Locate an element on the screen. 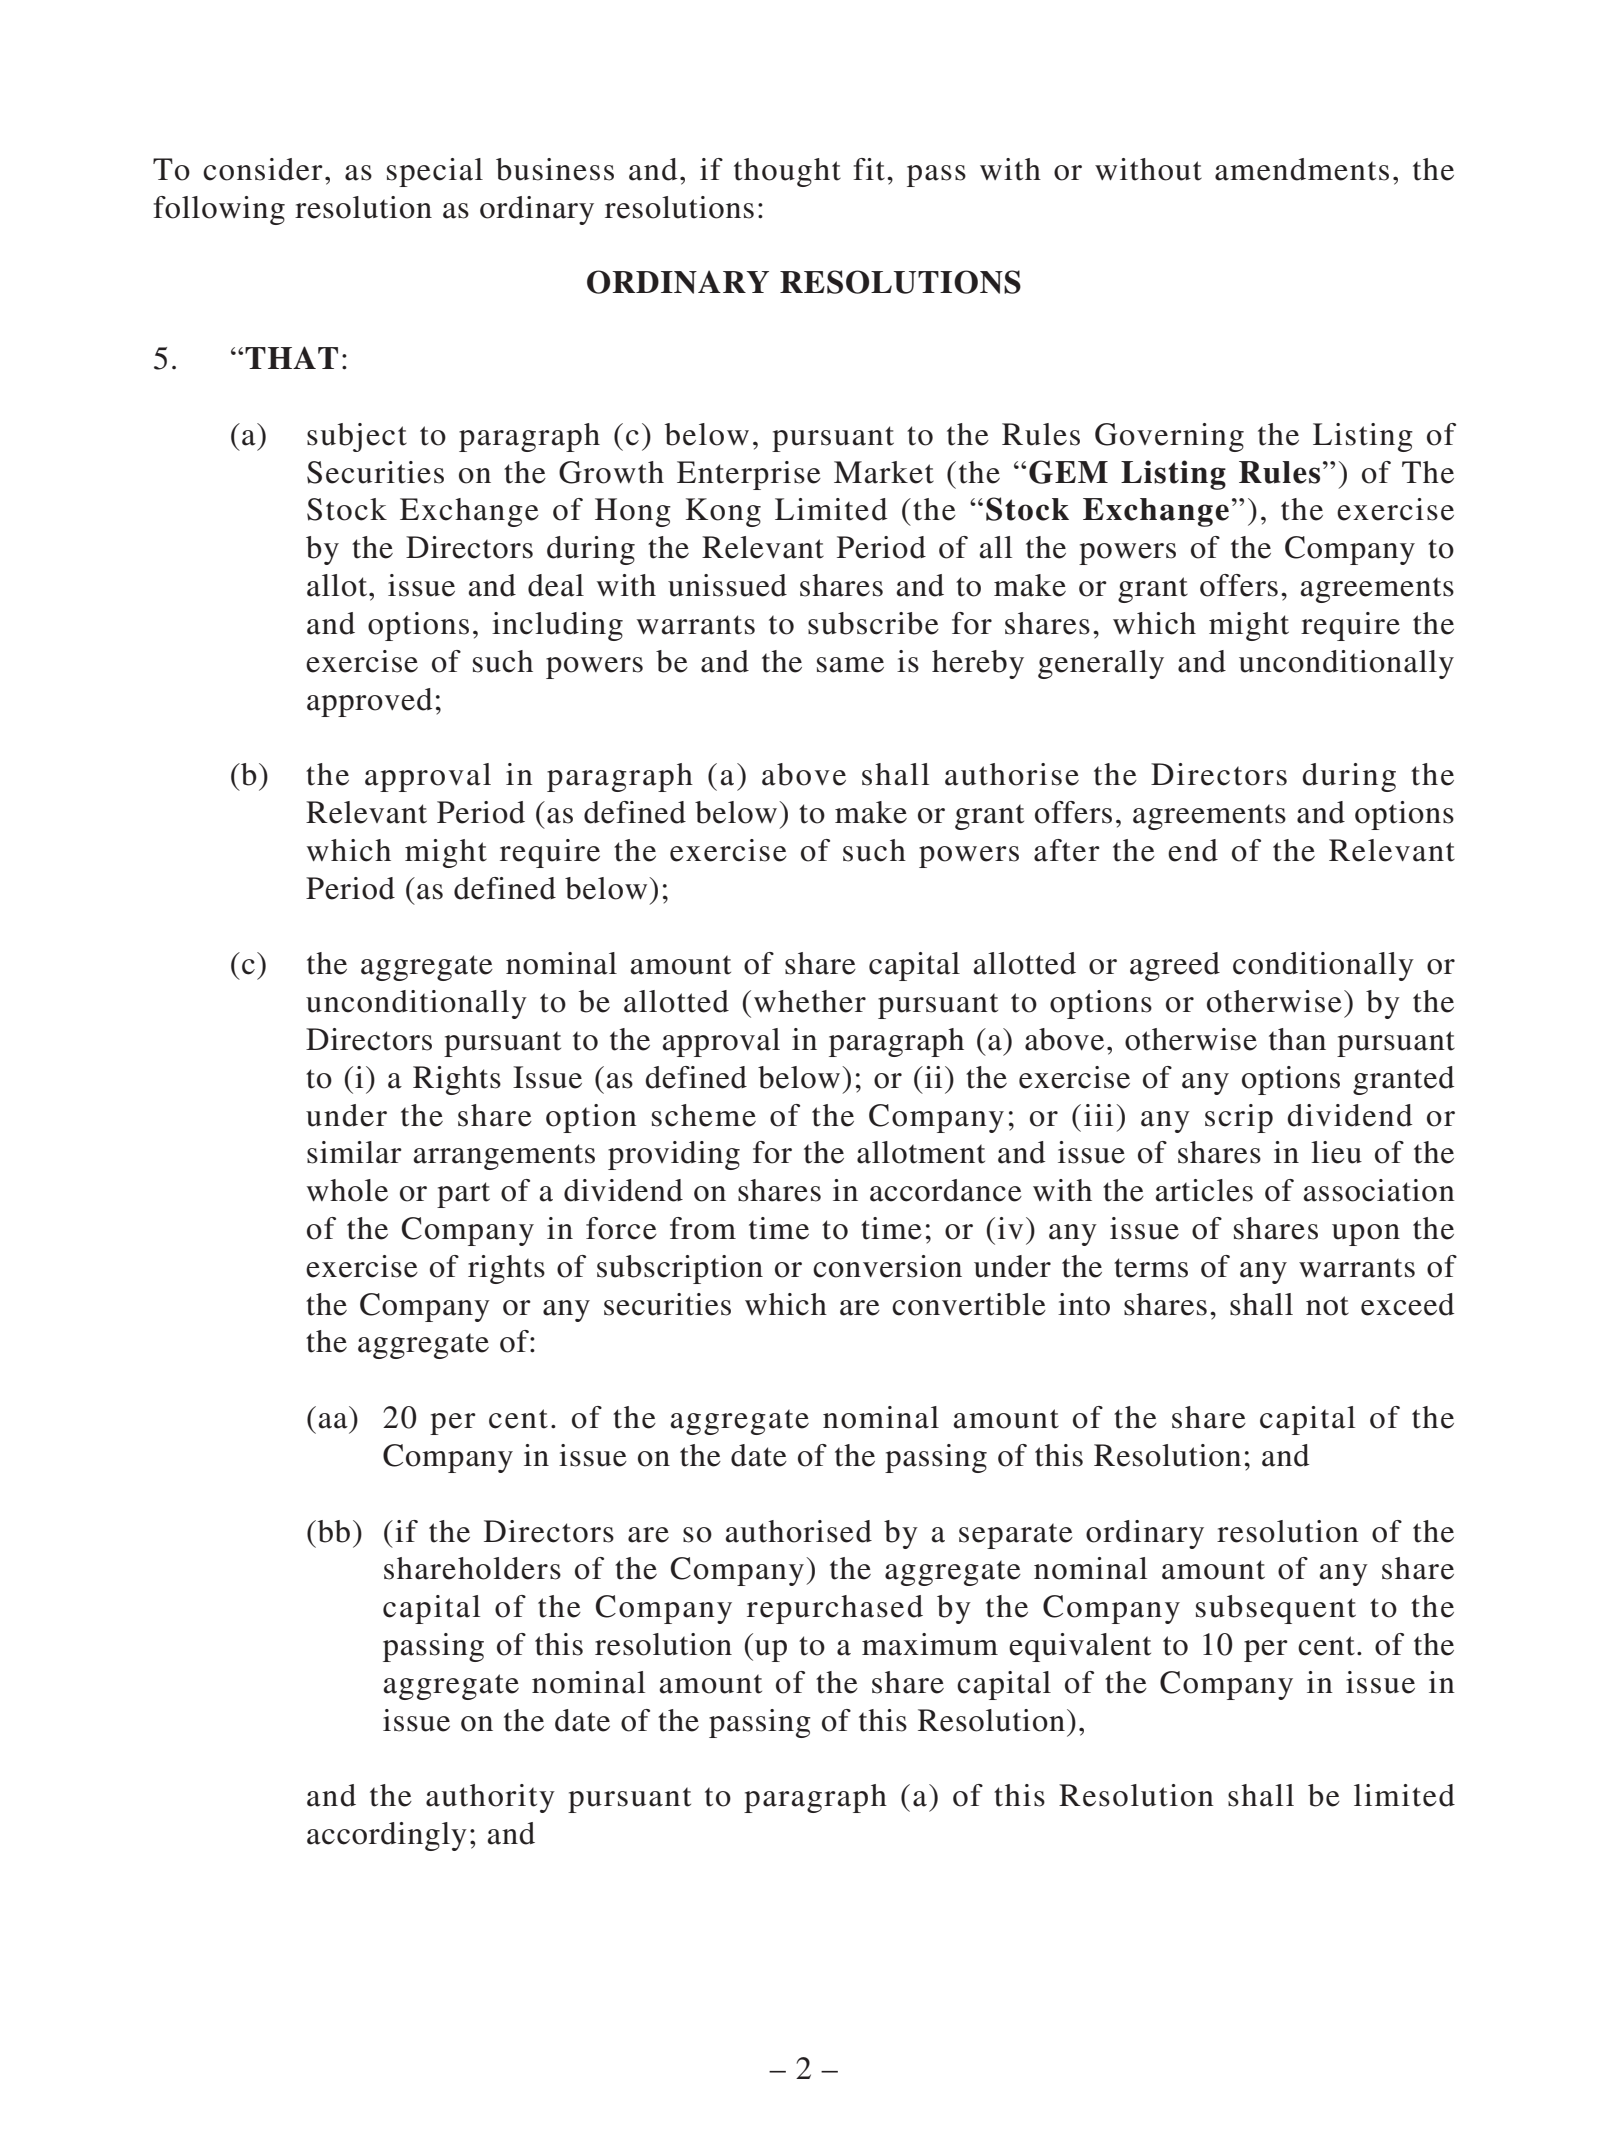  than is located at coordinates (1297, 1039).
